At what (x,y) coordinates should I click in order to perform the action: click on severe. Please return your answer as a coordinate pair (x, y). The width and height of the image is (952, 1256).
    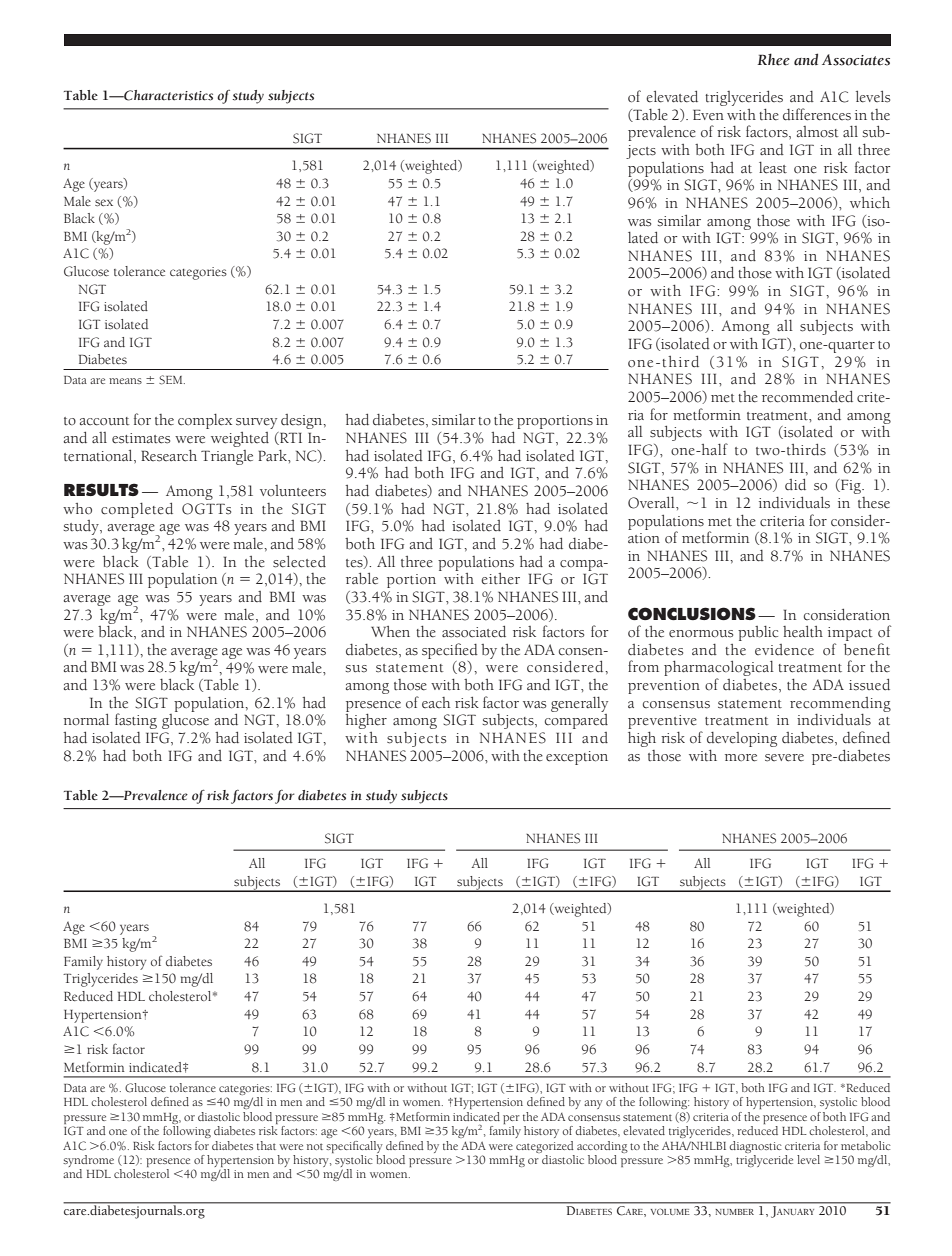
    Looking at the image, I should click on (784, 758).
